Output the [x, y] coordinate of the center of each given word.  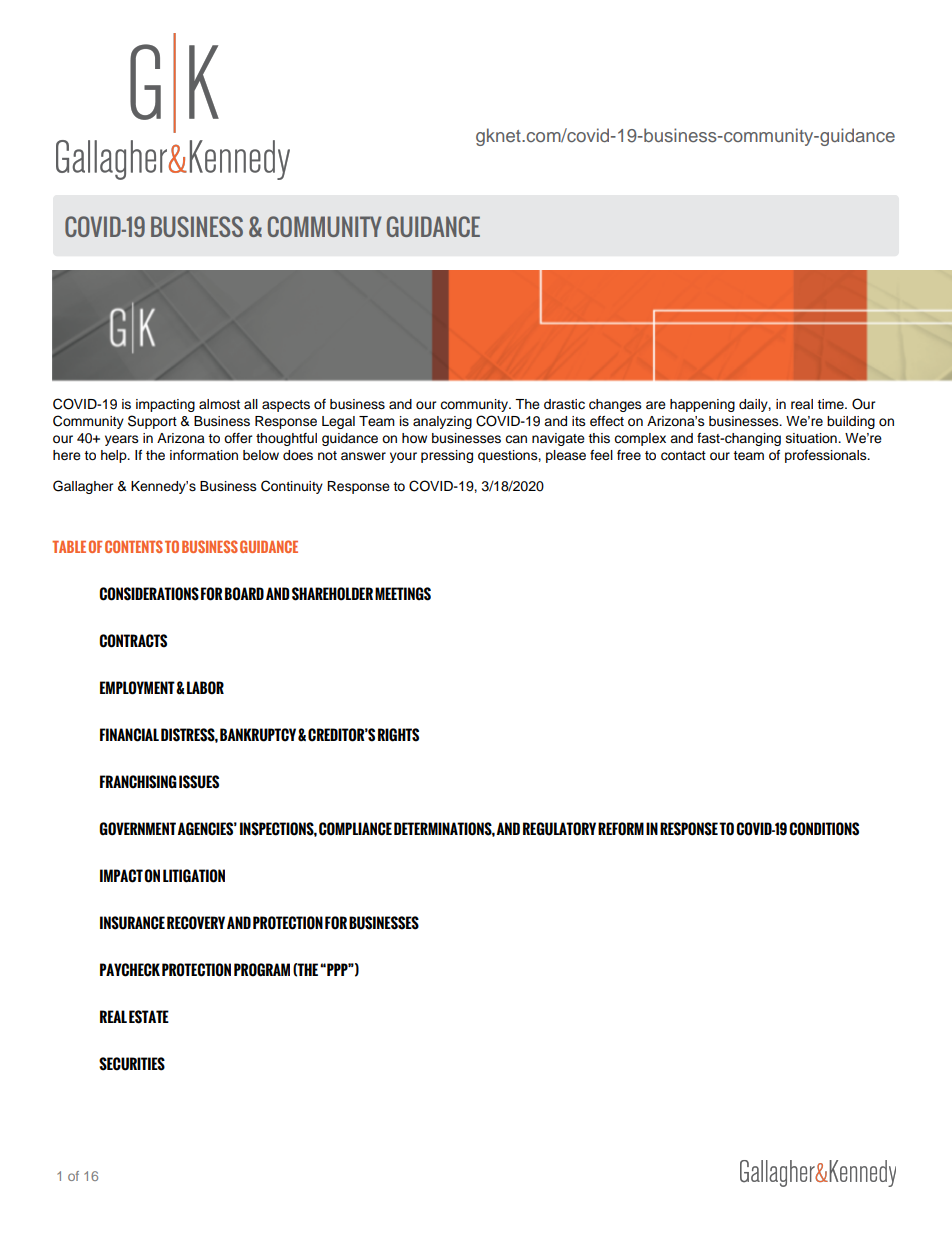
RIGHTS [398, 735]
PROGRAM [262, 970]
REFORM [621, 829]
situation [812, 438]
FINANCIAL [129, 735]
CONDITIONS [824, 829]
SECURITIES [132, 1064]
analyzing [442, 422]
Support [152, 422]
